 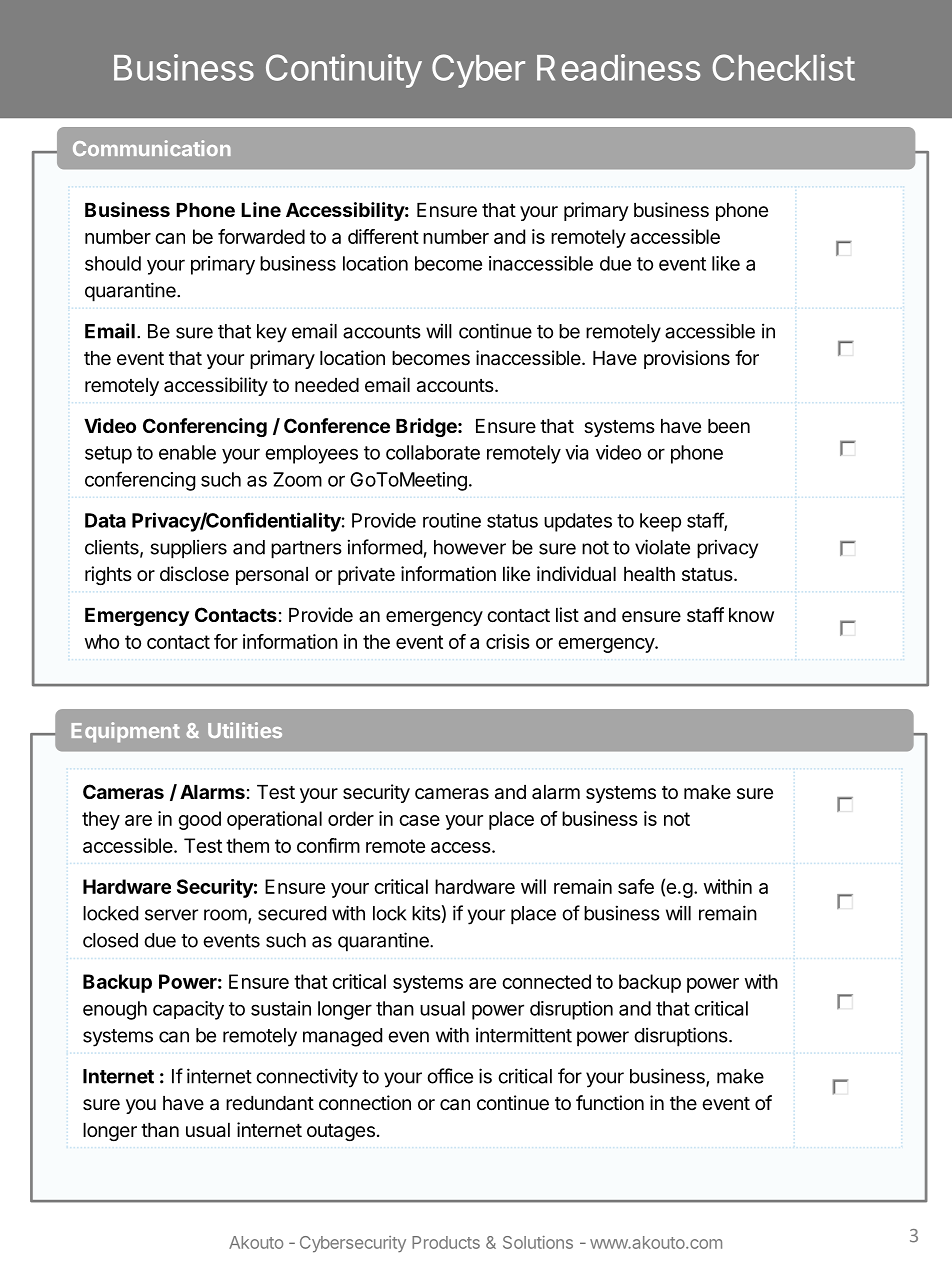 I want to click on Continuity, so click(x=344, y=71).
